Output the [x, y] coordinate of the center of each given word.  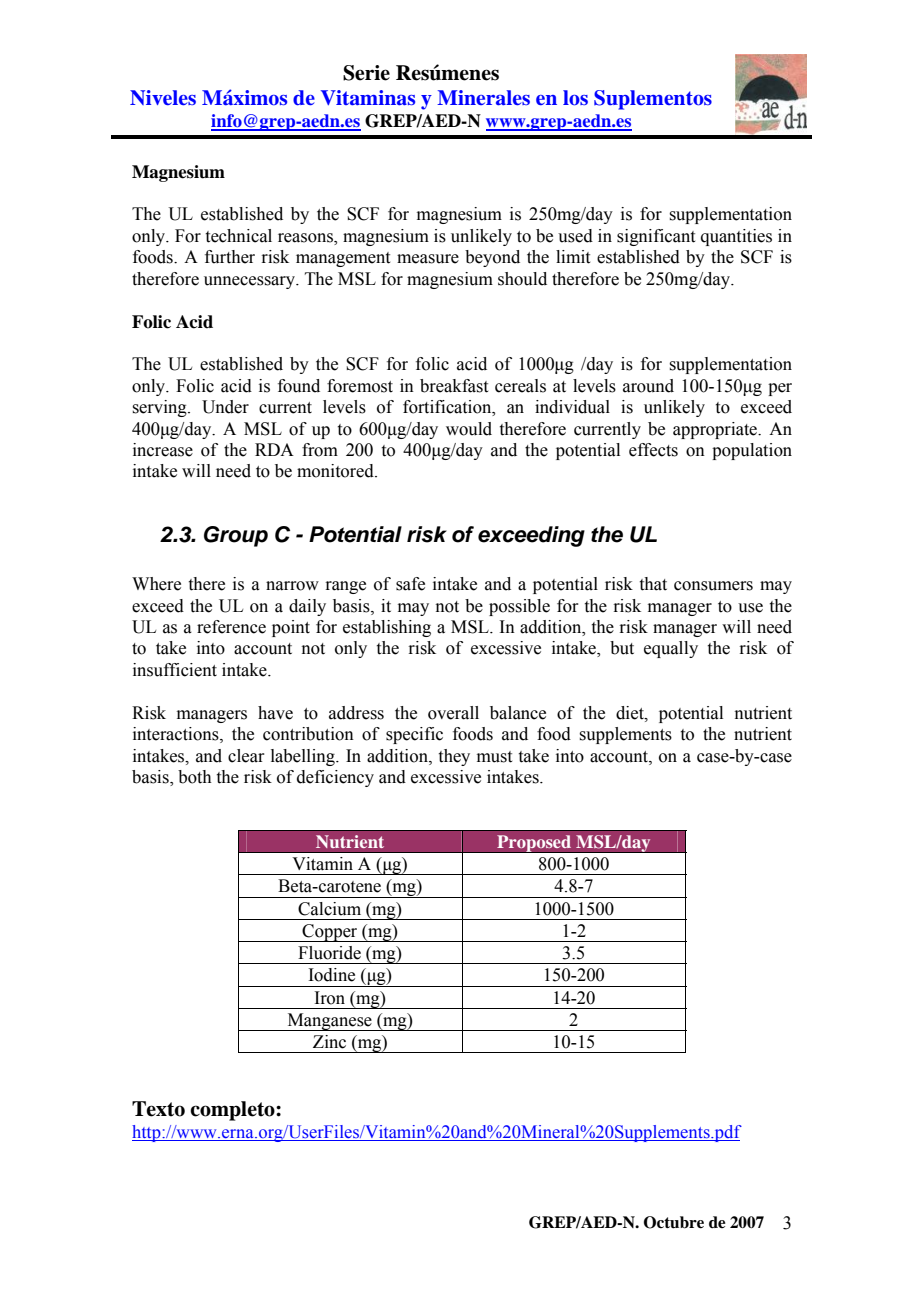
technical [239, 236]
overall [453, 713]
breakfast [454, 386]
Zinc [329, 1042]
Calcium [329, 909]
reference [231, 627]
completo [233, 1111]
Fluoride [329, 953]
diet [631, 713]
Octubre [674, 1222]
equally [671, 649]
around [648, 386]
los [575, 98]
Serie [366, 73]
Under [225, 407]
